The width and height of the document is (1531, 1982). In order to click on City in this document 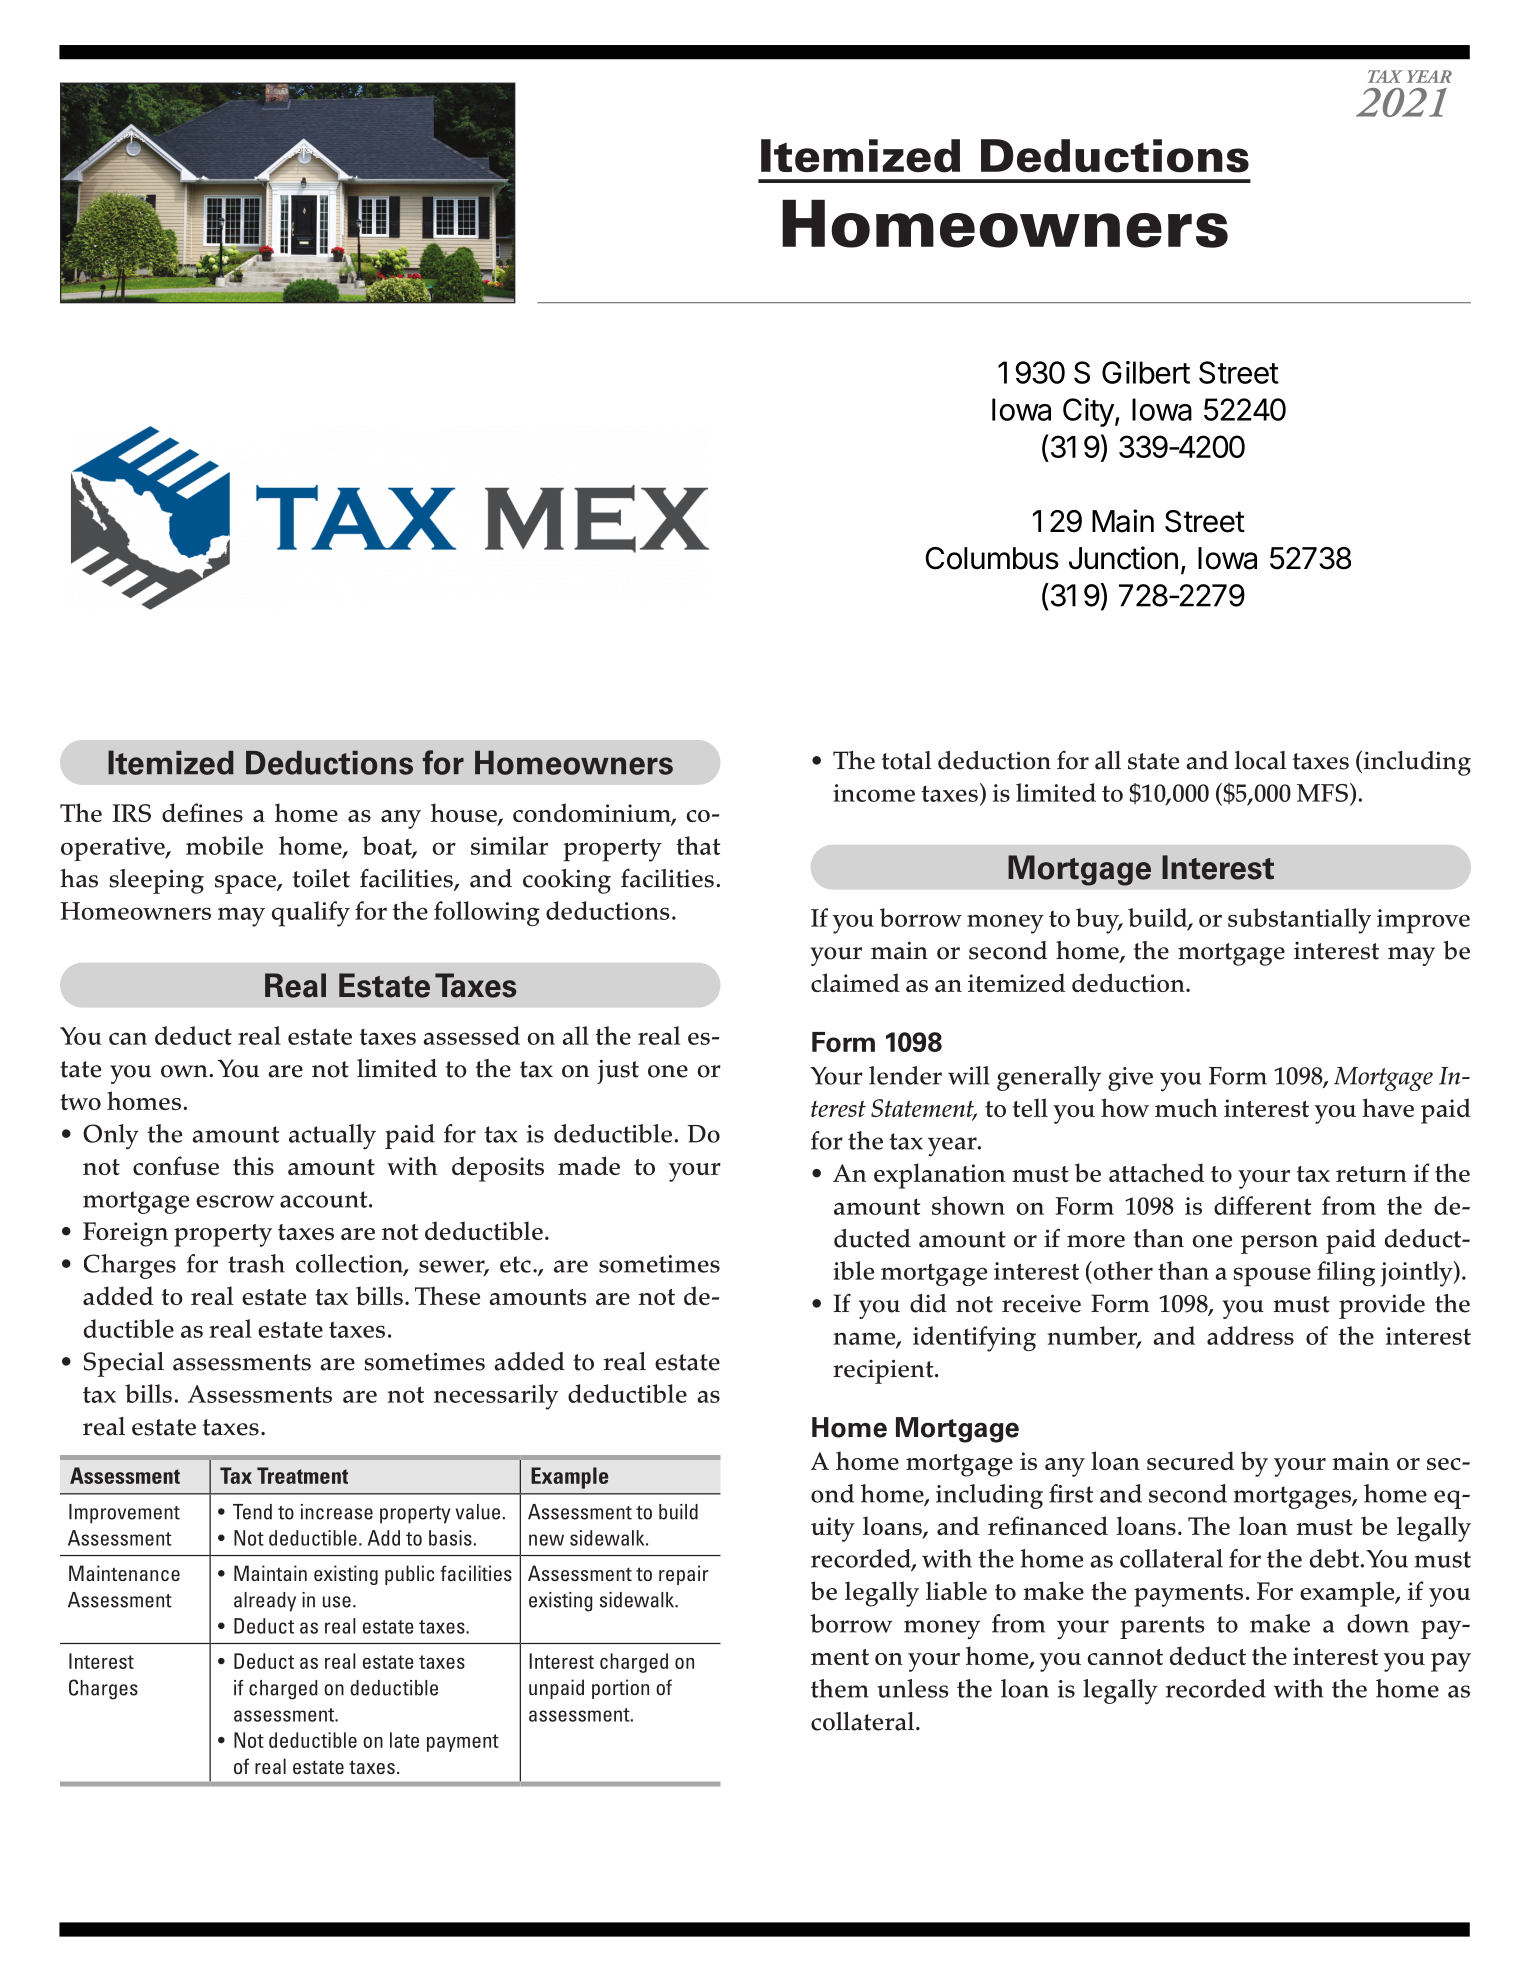, I will do `click(1088, 412)`.
